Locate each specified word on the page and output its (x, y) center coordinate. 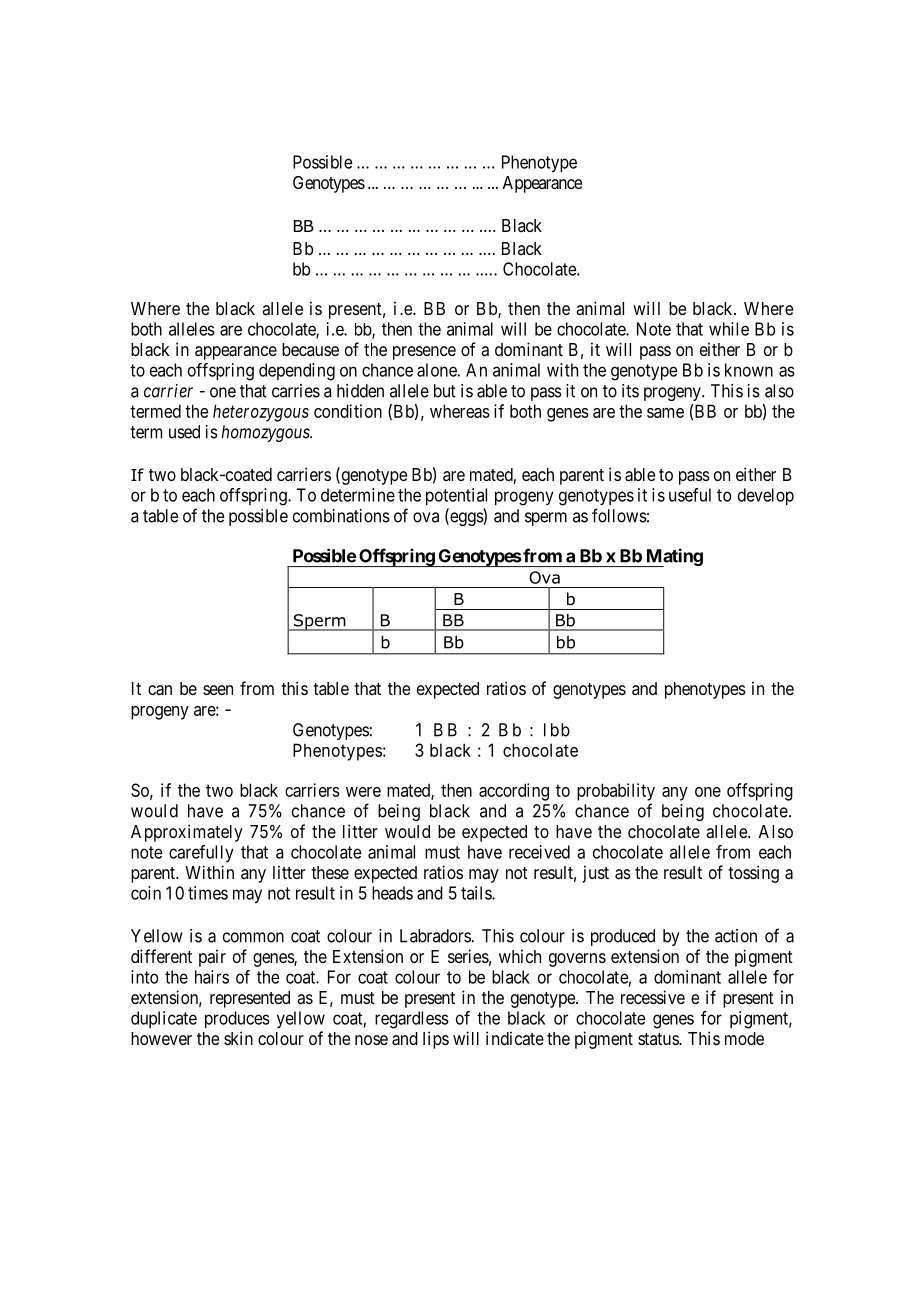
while (729, 329)
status (659, 1039)
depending (297, 372)
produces (237, 1019)
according (514, 792)
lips (436, 1040)
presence (424, 353)
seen (218, 690)
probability (616, 792)
